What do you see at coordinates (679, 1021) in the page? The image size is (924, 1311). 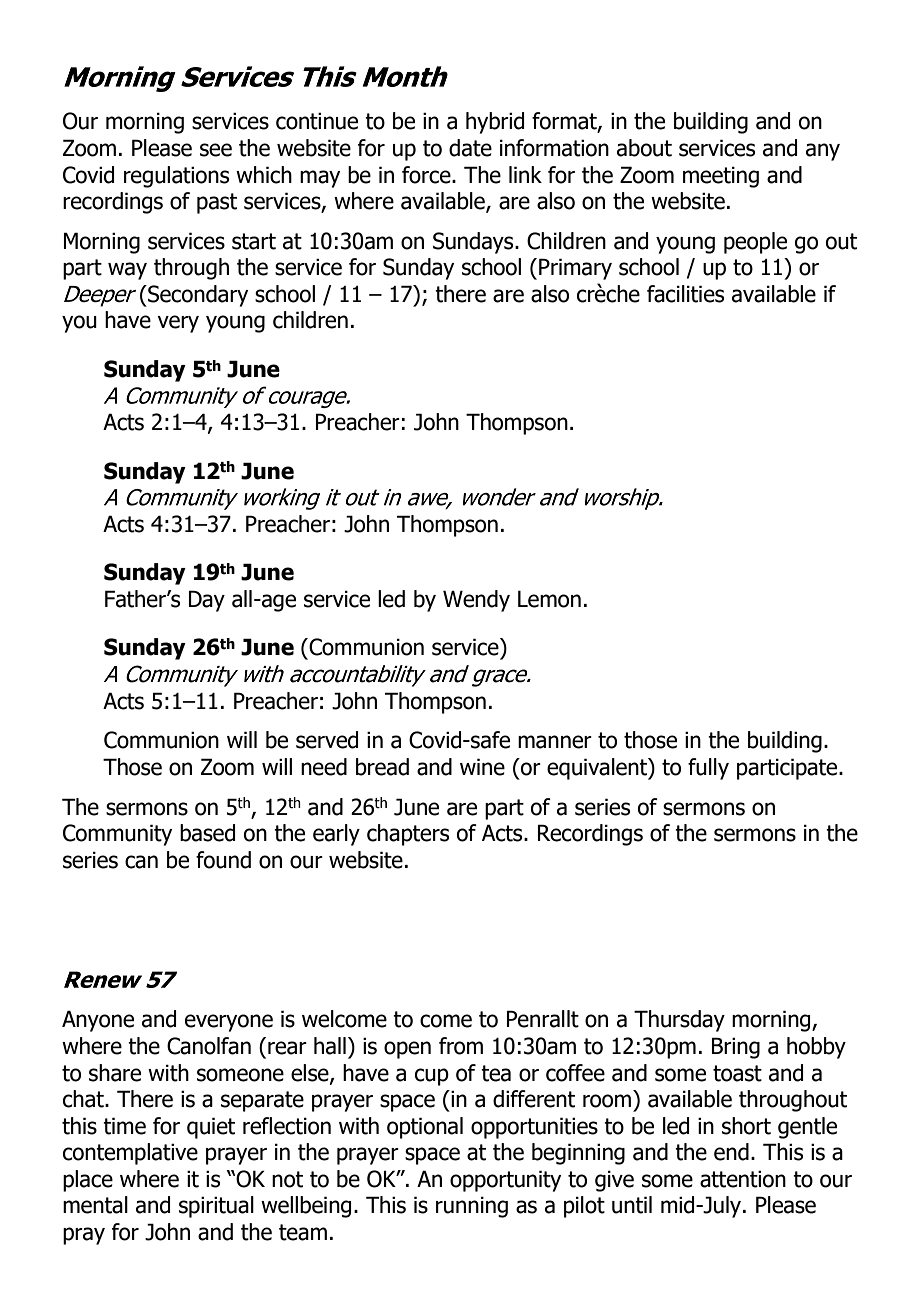 I see `Thursday` at bounding box center [679, 1021].
